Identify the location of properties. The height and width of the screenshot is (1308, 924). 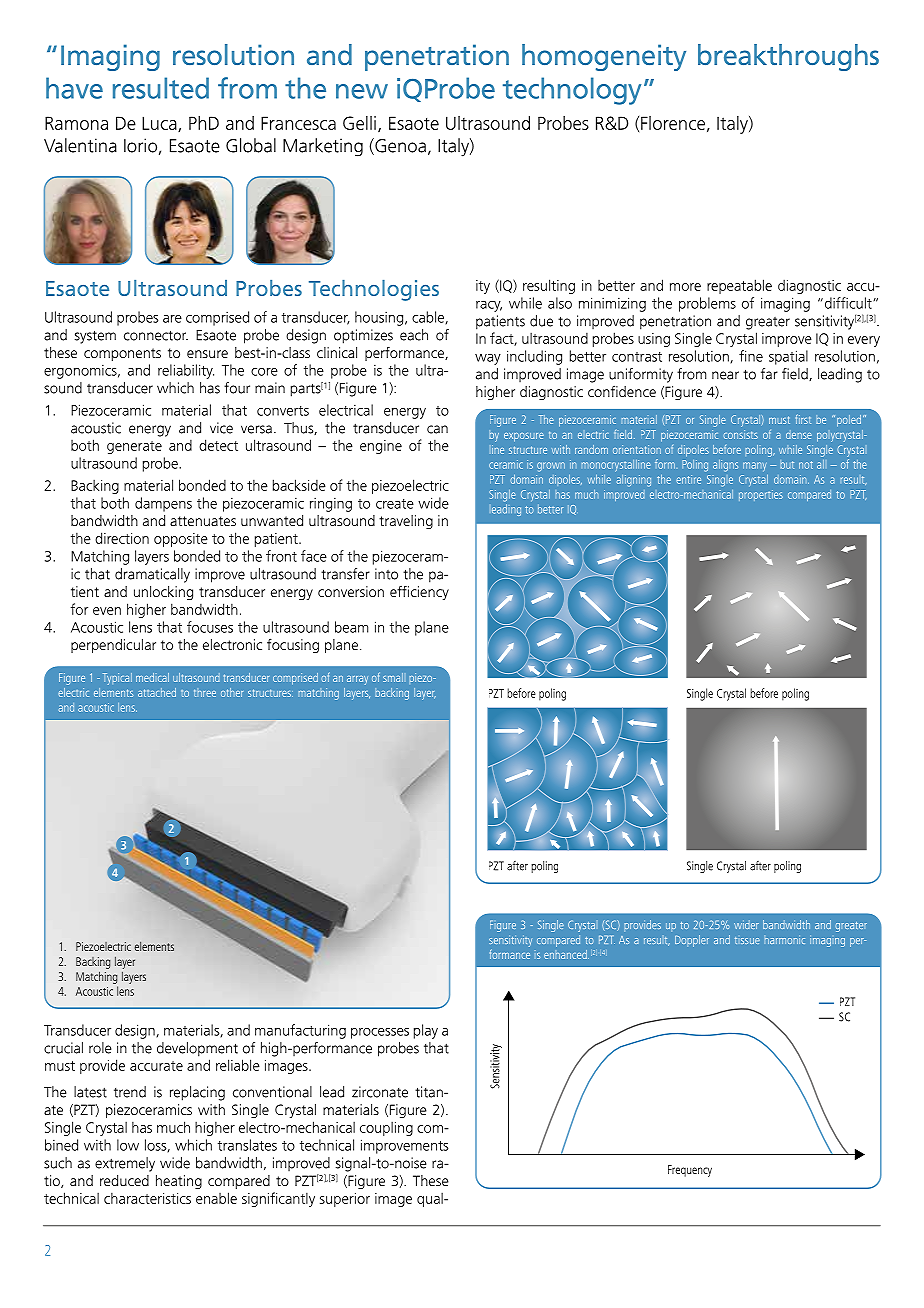
(761, 495).
